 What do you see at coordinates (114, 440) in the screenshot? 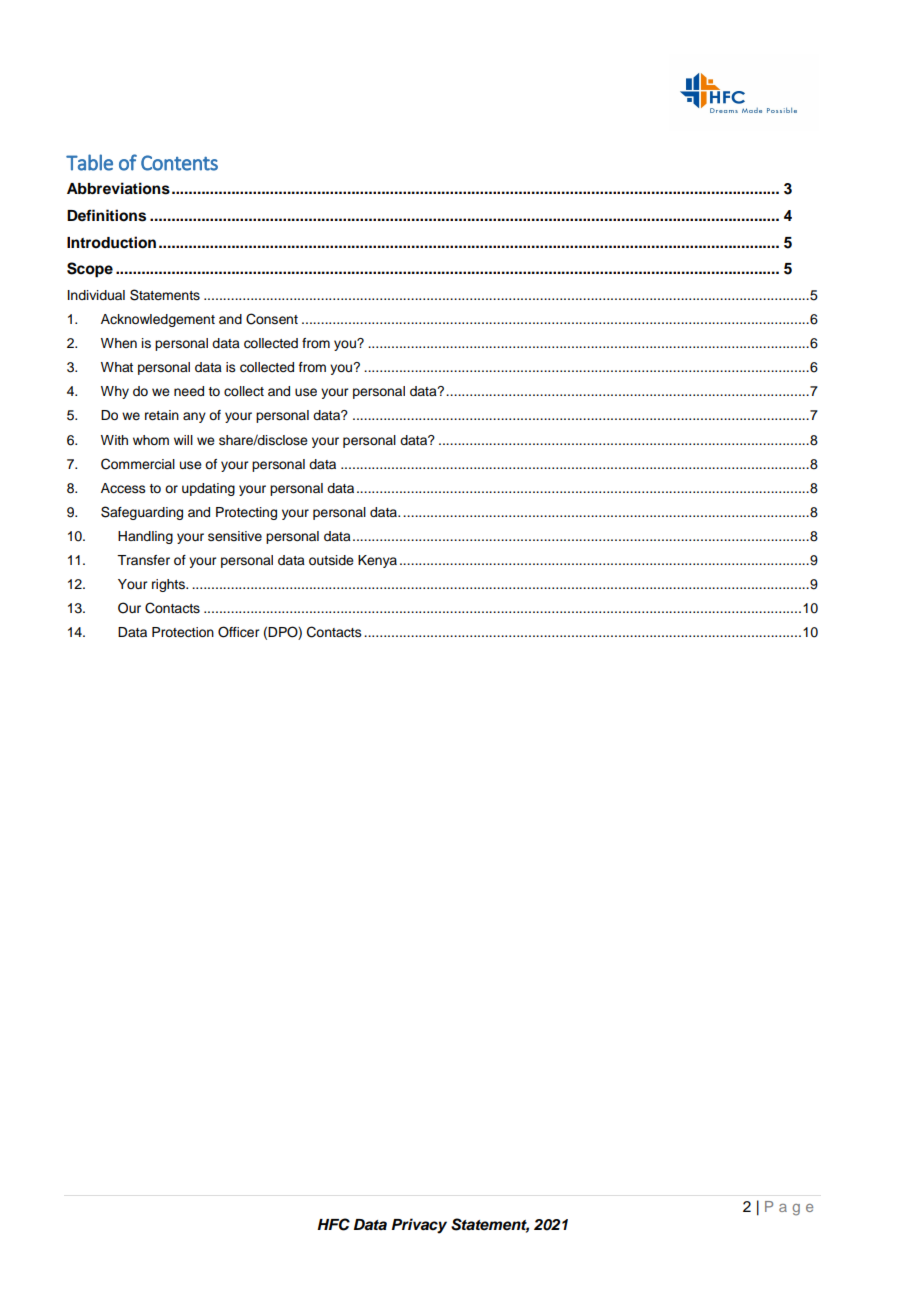
I see `With` at bounding box center [114, 440].
